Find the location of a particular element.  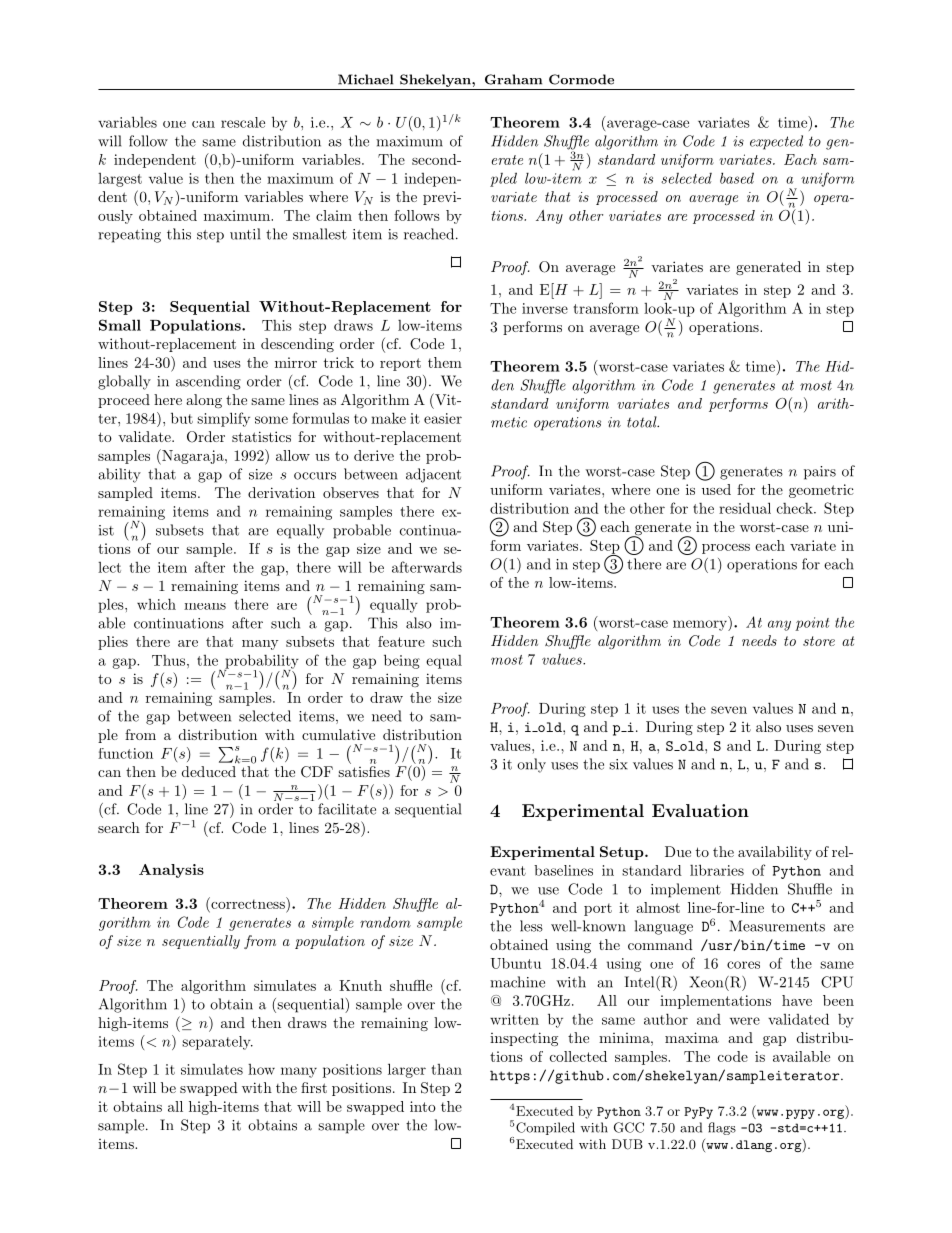

libraries is located at coordinates (717, 870).
